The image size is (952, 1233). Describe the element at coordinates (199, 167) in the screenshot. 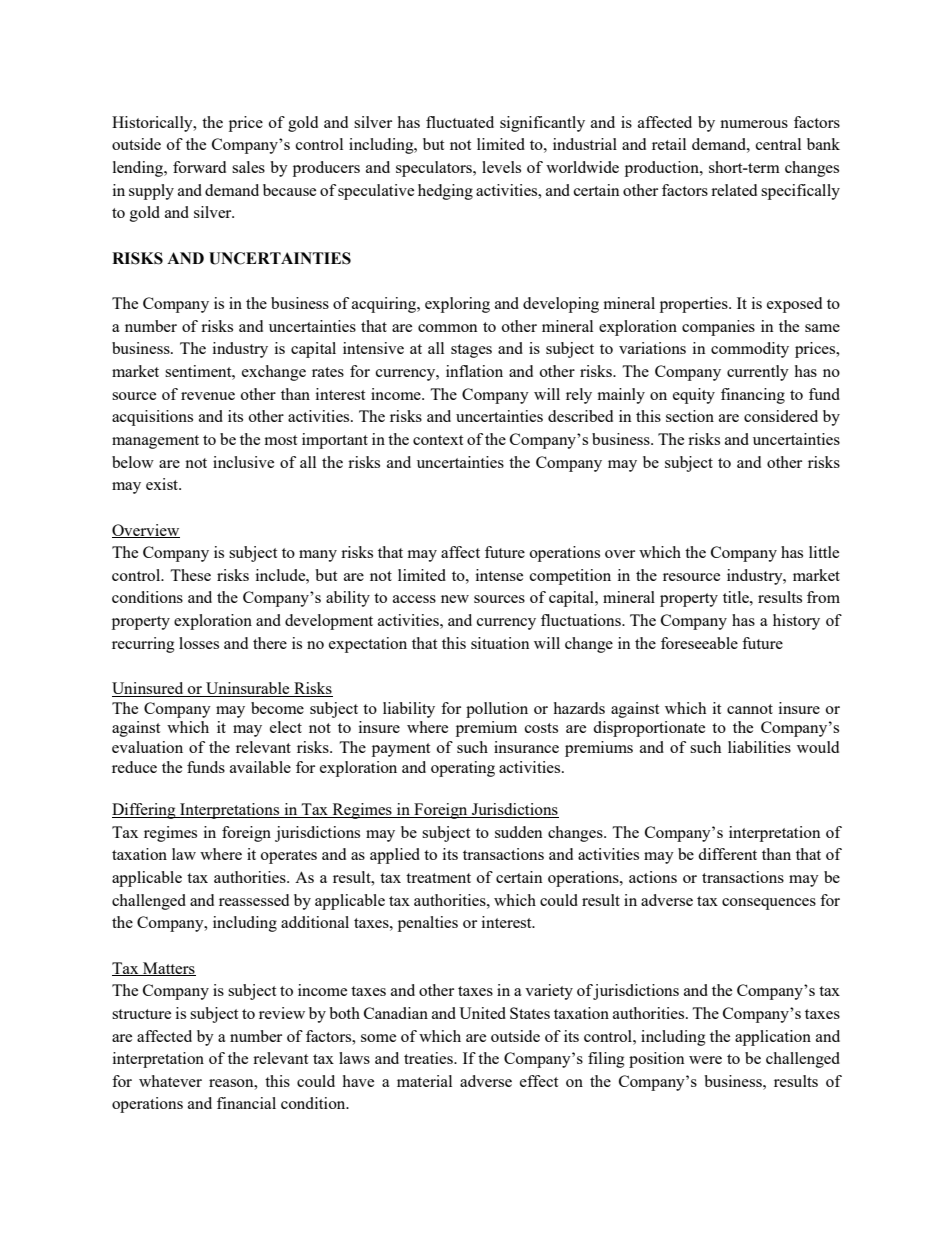

I see `forward` at that location.
